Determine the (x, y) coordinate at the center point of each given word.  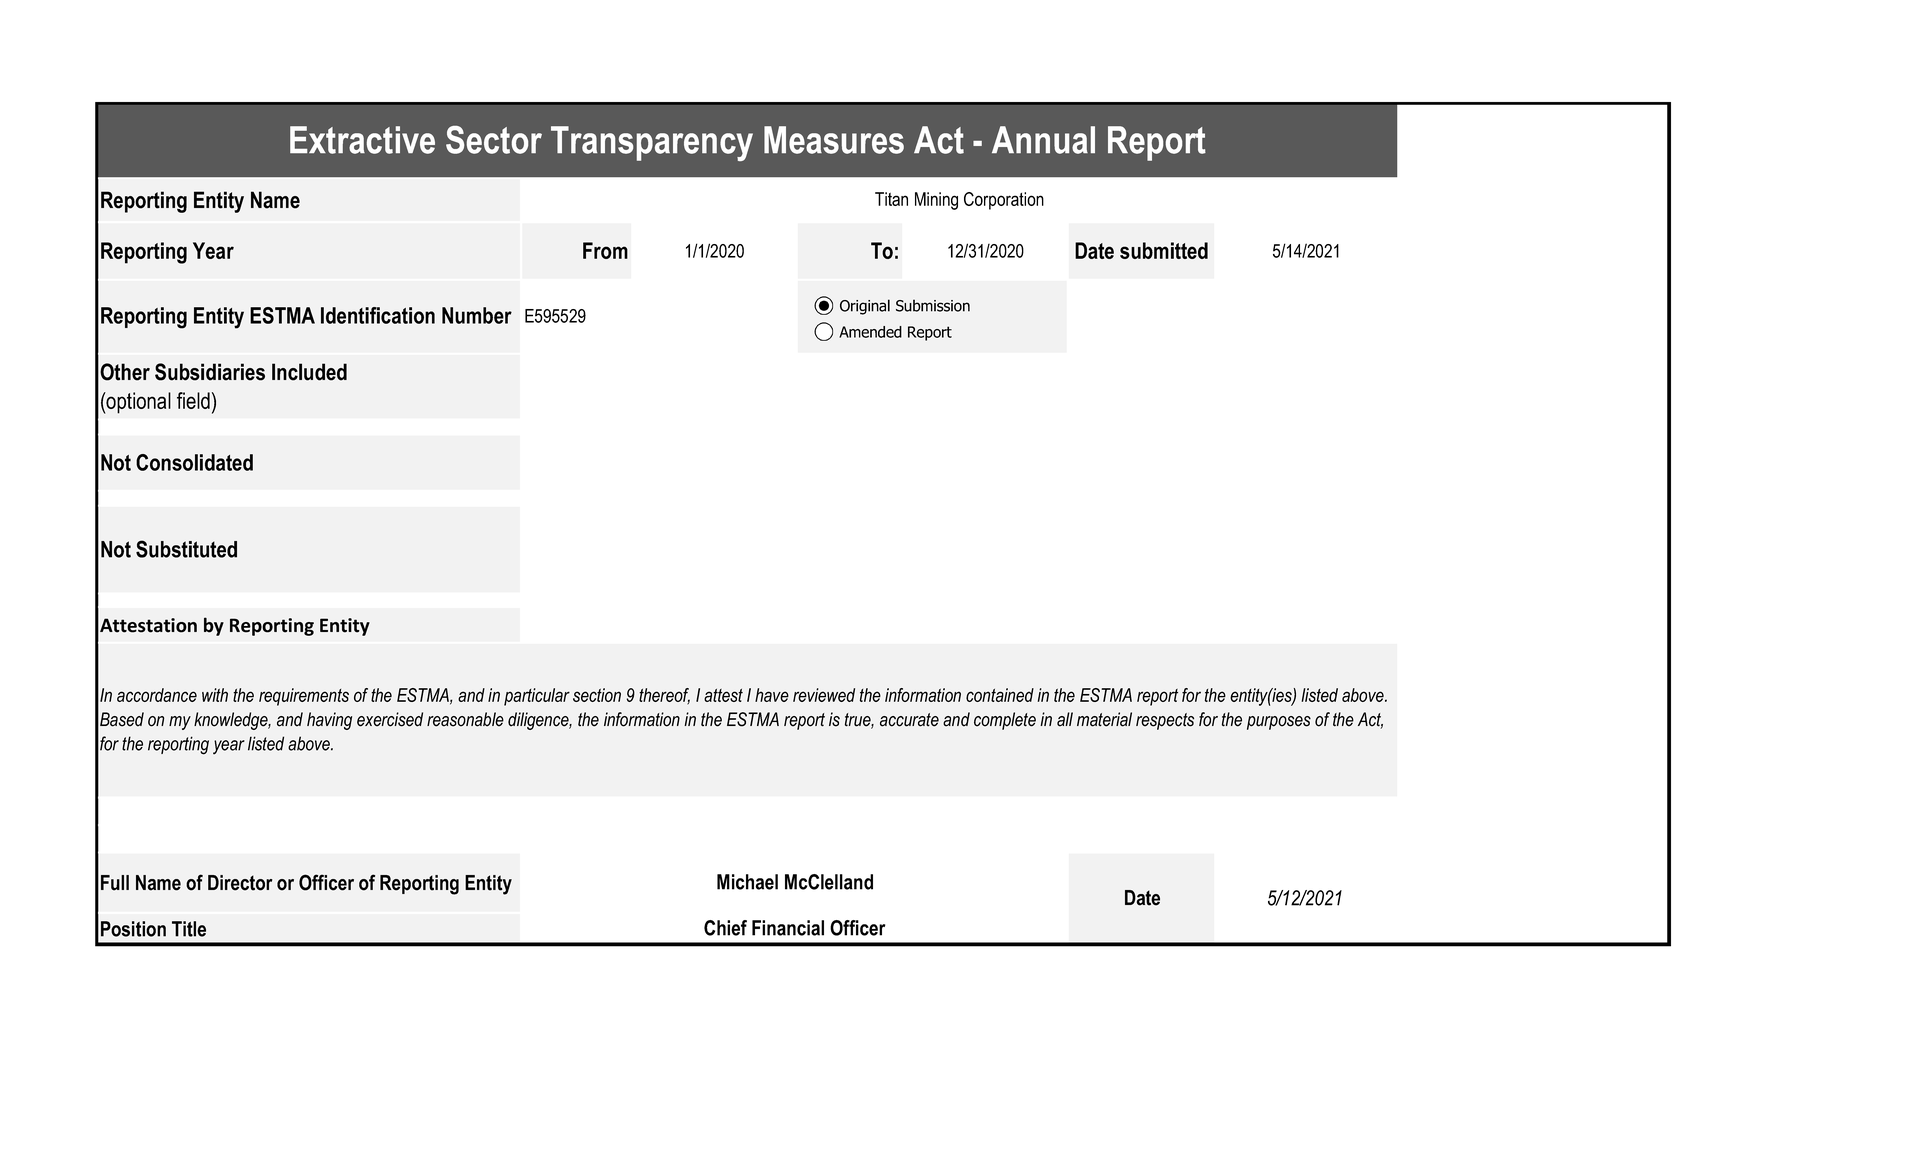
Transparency (652, 143)
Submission (933, 305)
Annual (1043, 140)
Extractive (362, 140)
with (215, 695)
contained (1000, 695)
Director (240, 883)
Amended (870, 332)
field (193, 400)
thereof (664, 696)
